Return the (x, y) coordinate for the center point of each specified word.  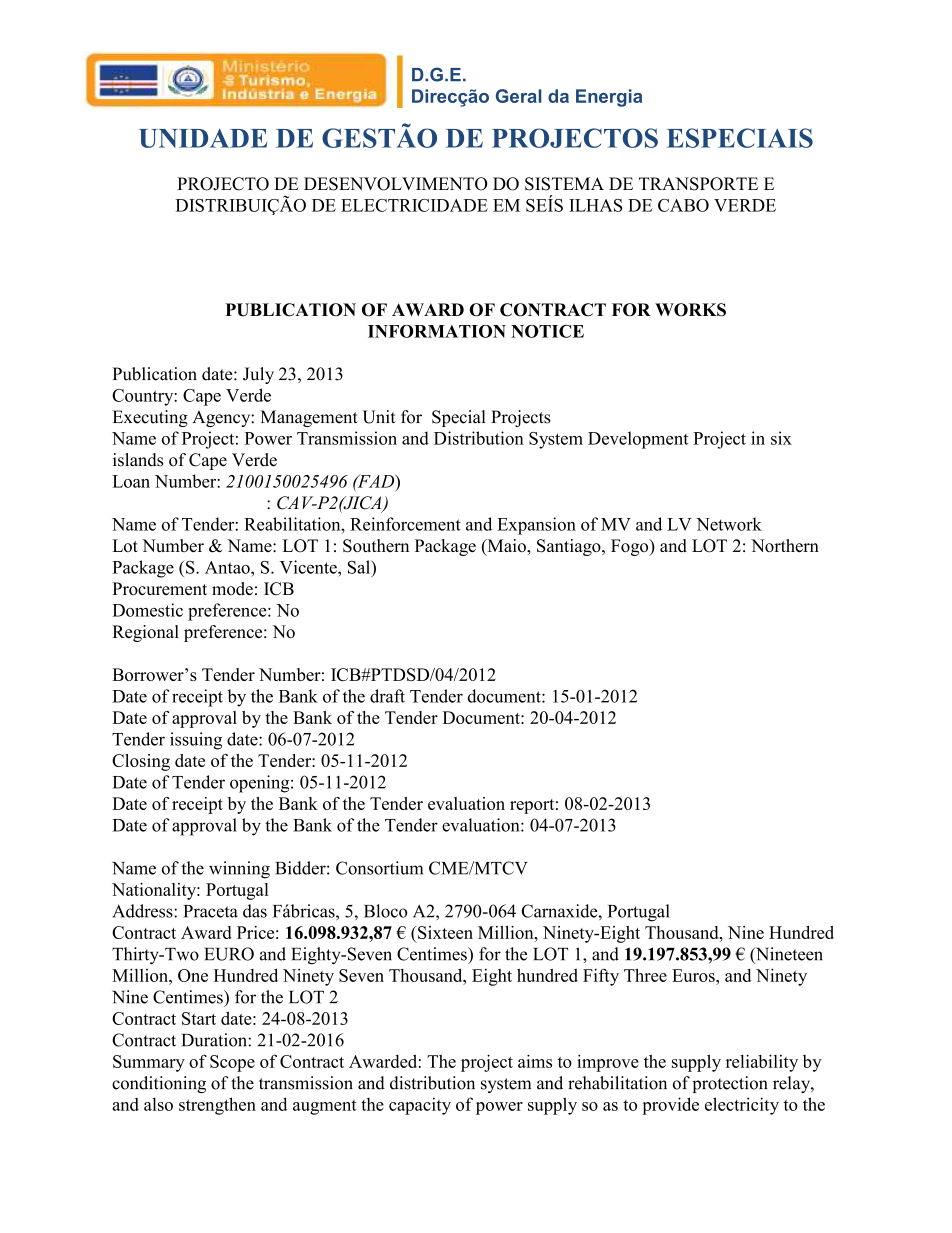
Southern (376, 546)
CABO (683, 205)
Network (729, 524)
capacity (420, 1106)
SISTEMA (564, 184)
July (258, 375)
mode (232, 588)
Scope (232, 1063)
